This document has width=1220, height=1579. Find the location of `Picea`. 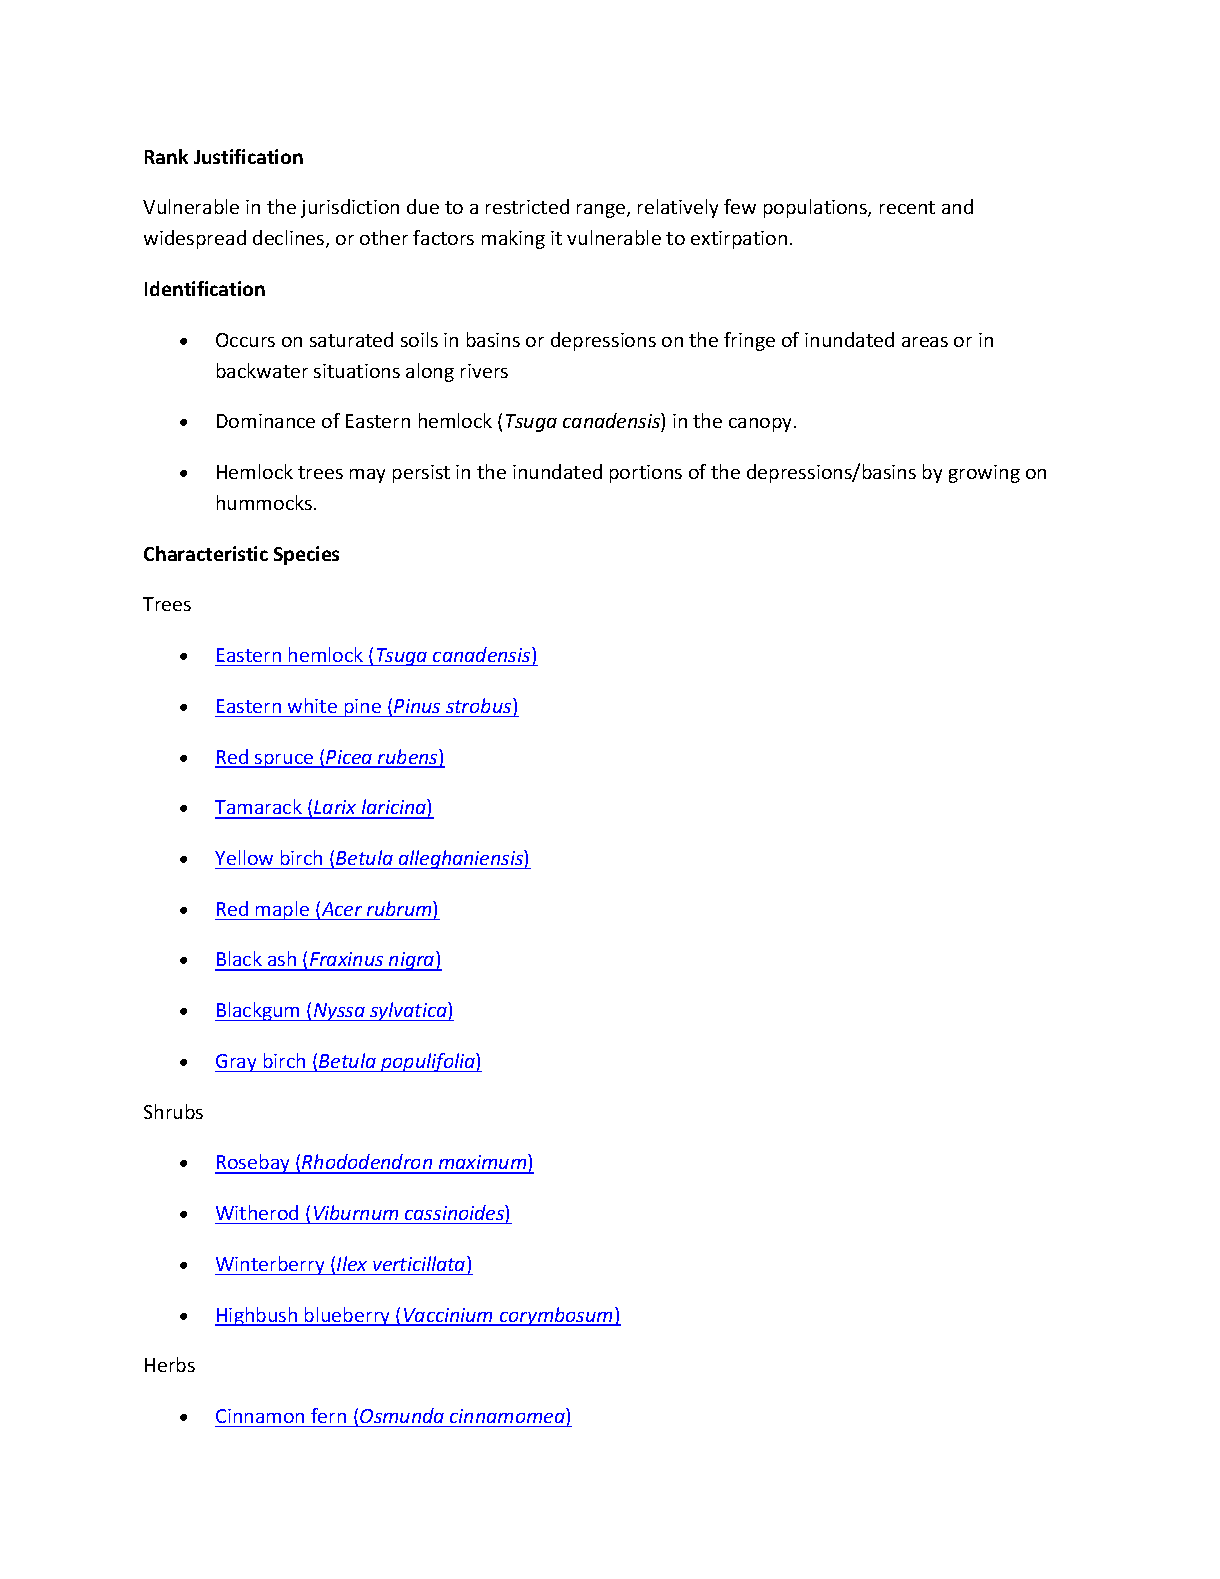

Picea is located at coordinates (349, 758).
